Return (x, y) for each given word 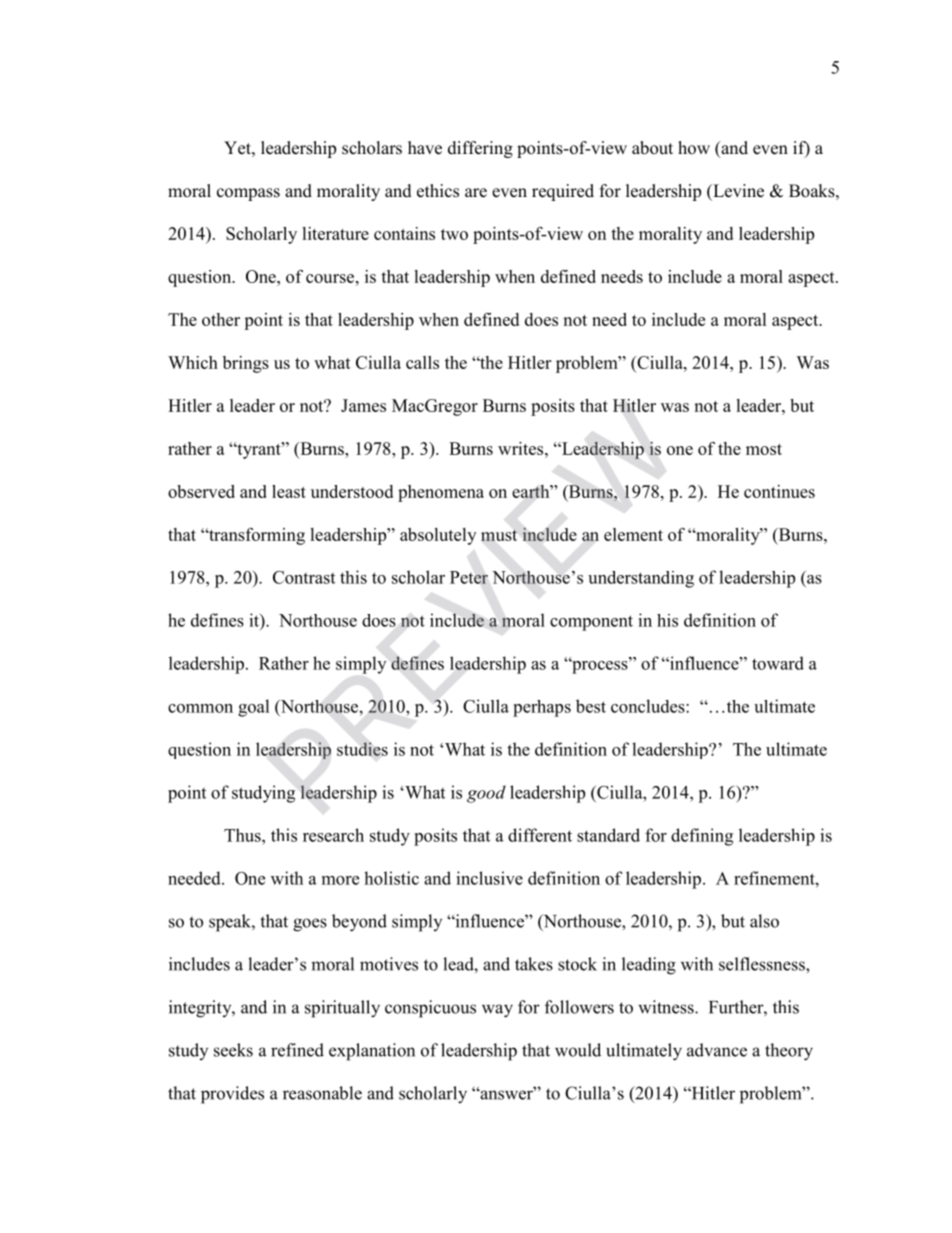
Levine (737, 191)
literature (335, 233)
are (476, 193)
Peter (469, 577)
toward (778, 663)
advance (717, 1050)
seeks (233, 1050)
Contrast (304, 577)
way (497, 1011)
